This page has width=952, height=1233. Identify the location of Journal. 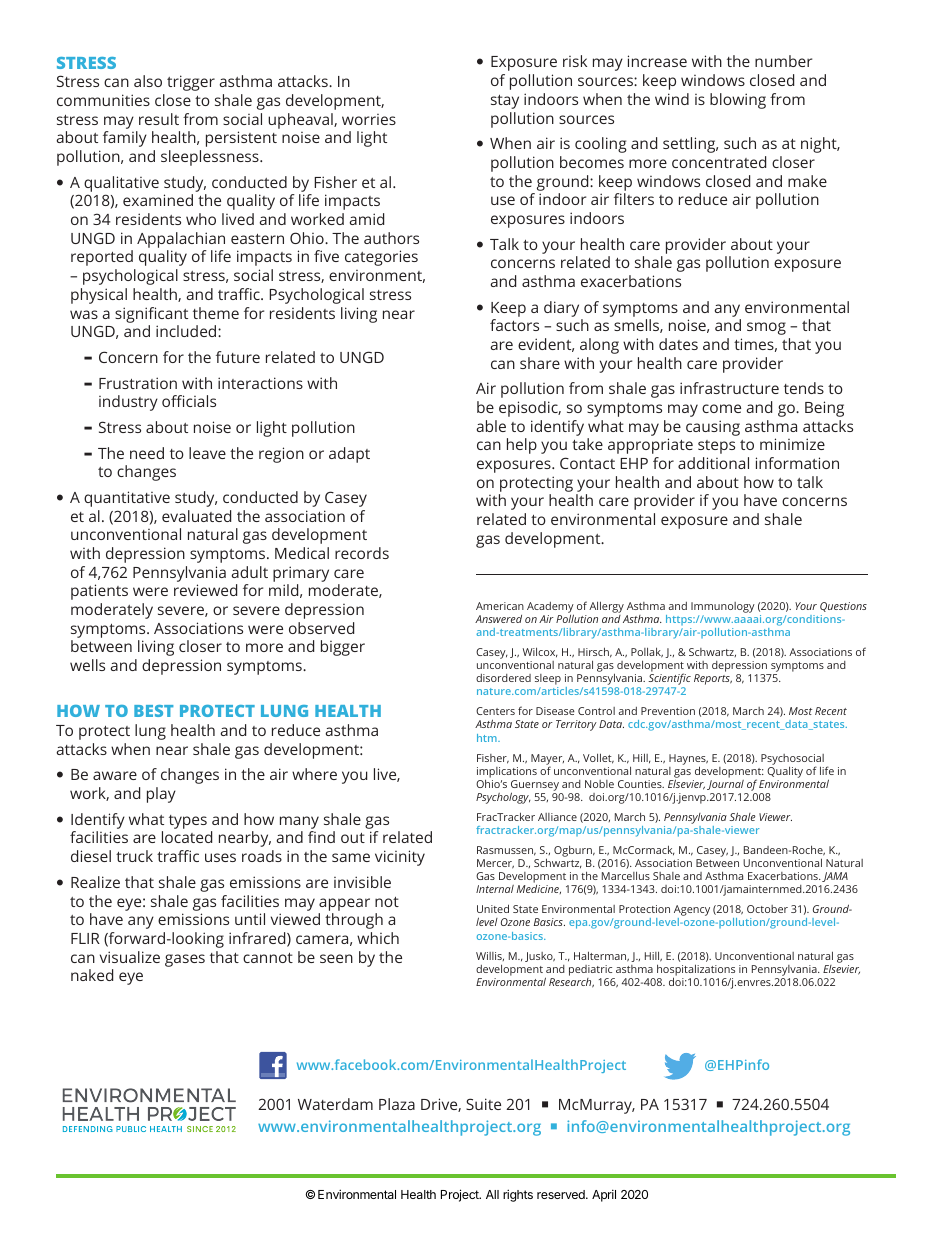
(725, 785).
